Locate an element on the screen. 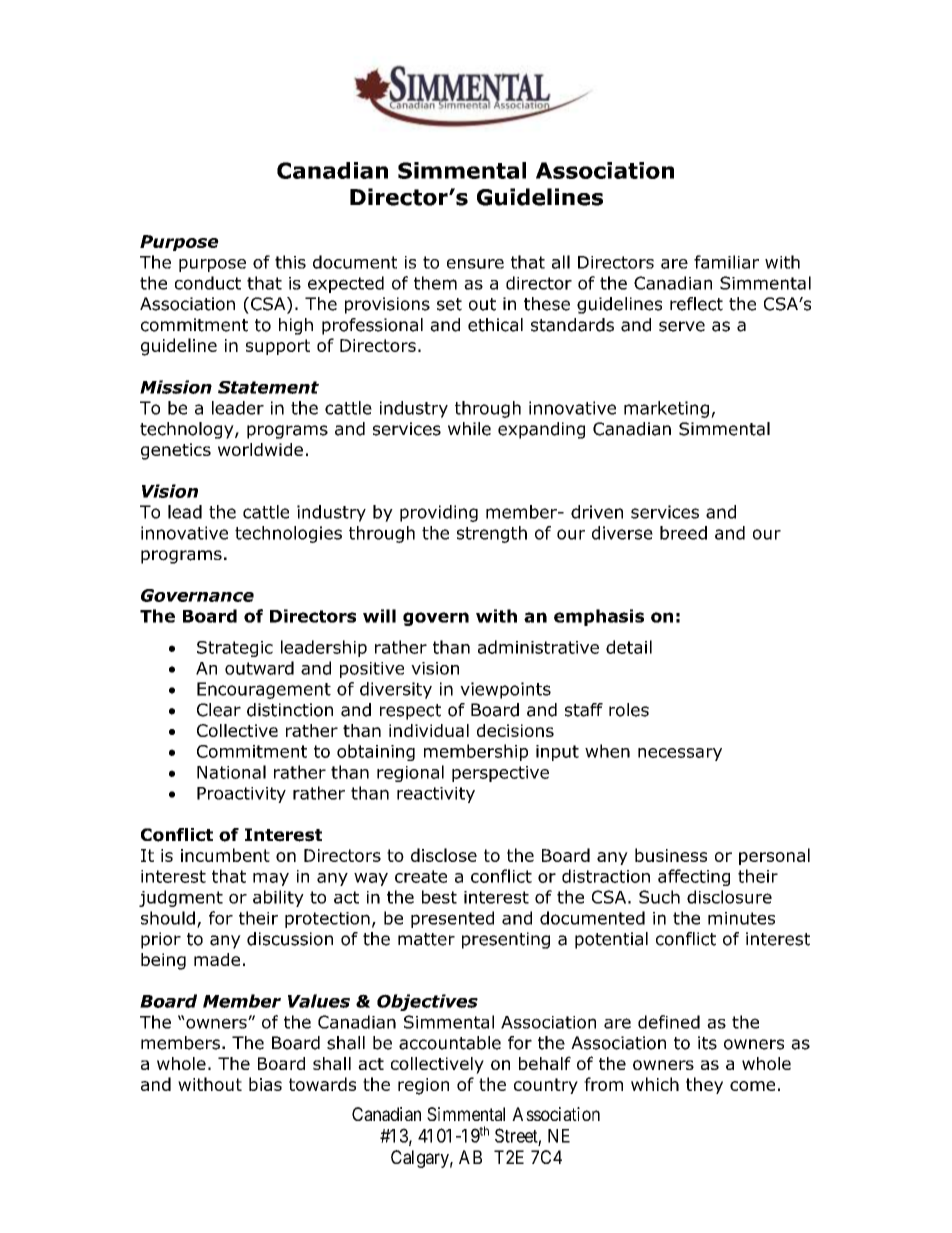 The height and width of the screenshot is (1233, 952). detail is located at coordinates (629, 647).
